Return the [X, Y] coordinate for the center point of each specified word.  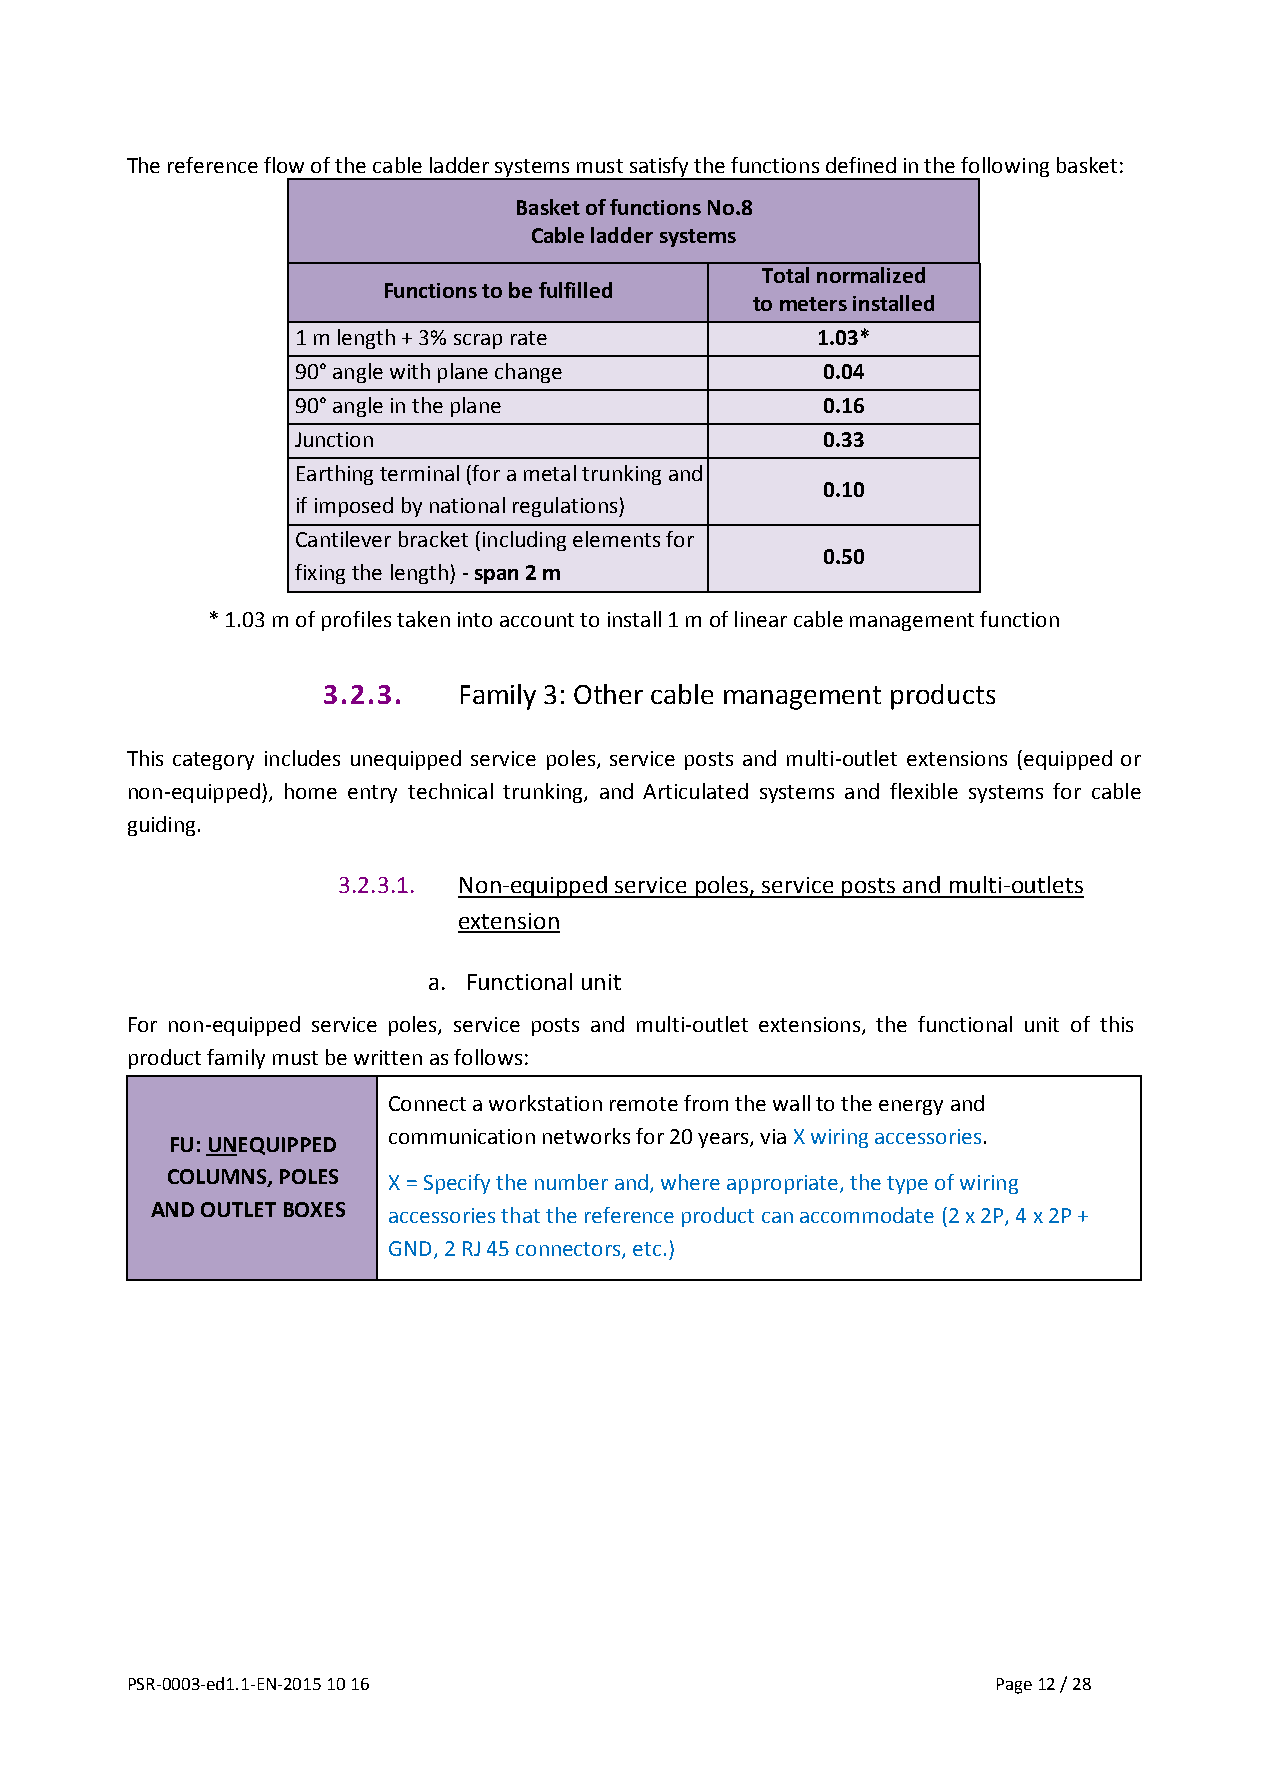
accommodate [867, 1215]
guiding [161, 826]
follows [488, 1057]
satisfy [659, 168]
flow [284, 165]
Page [1014, 1686]
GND [410, 1248]
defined [861, 165]
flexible [924, 791]
